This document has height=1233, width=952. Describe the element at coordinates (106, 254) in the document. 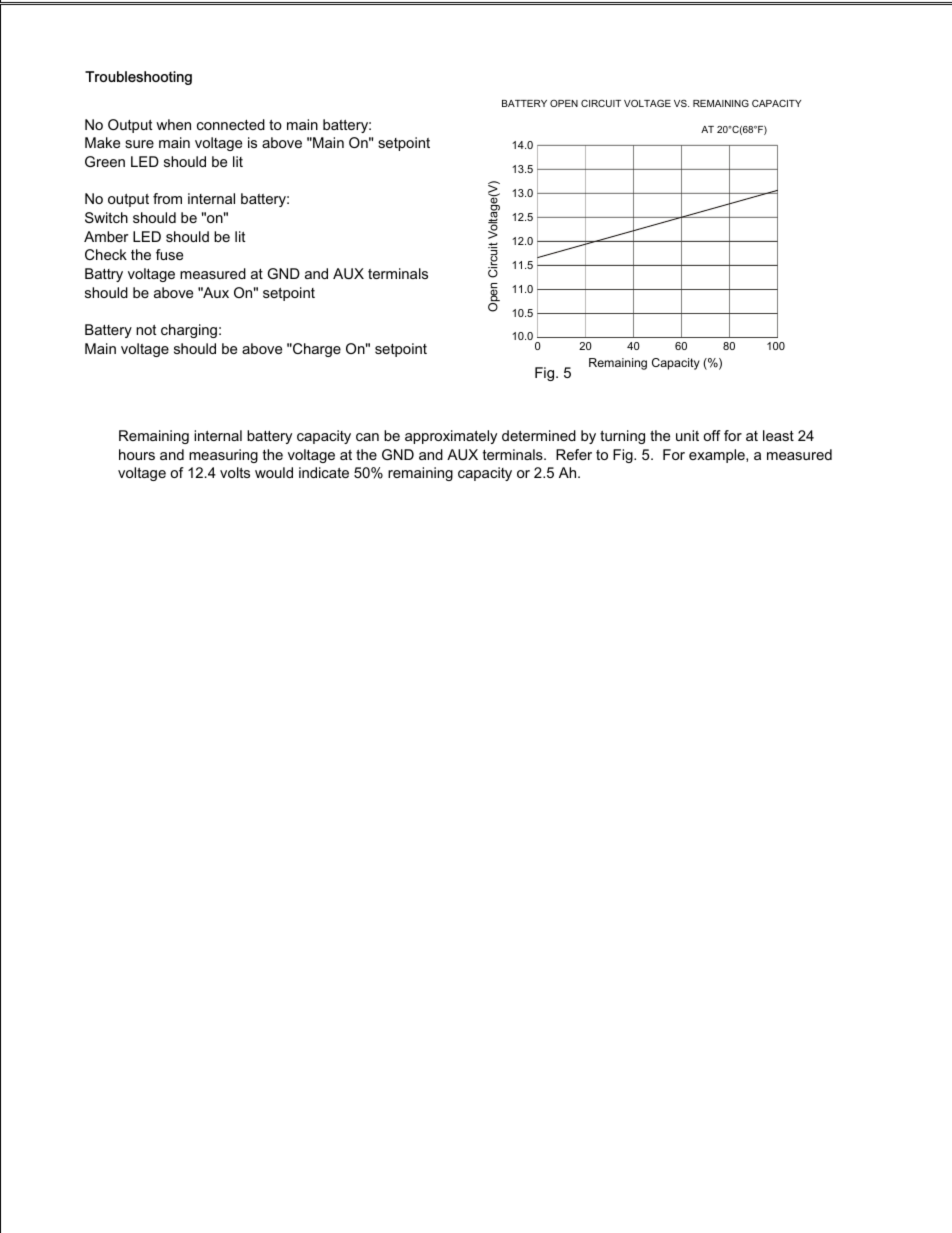

I see `Check` at that location.
